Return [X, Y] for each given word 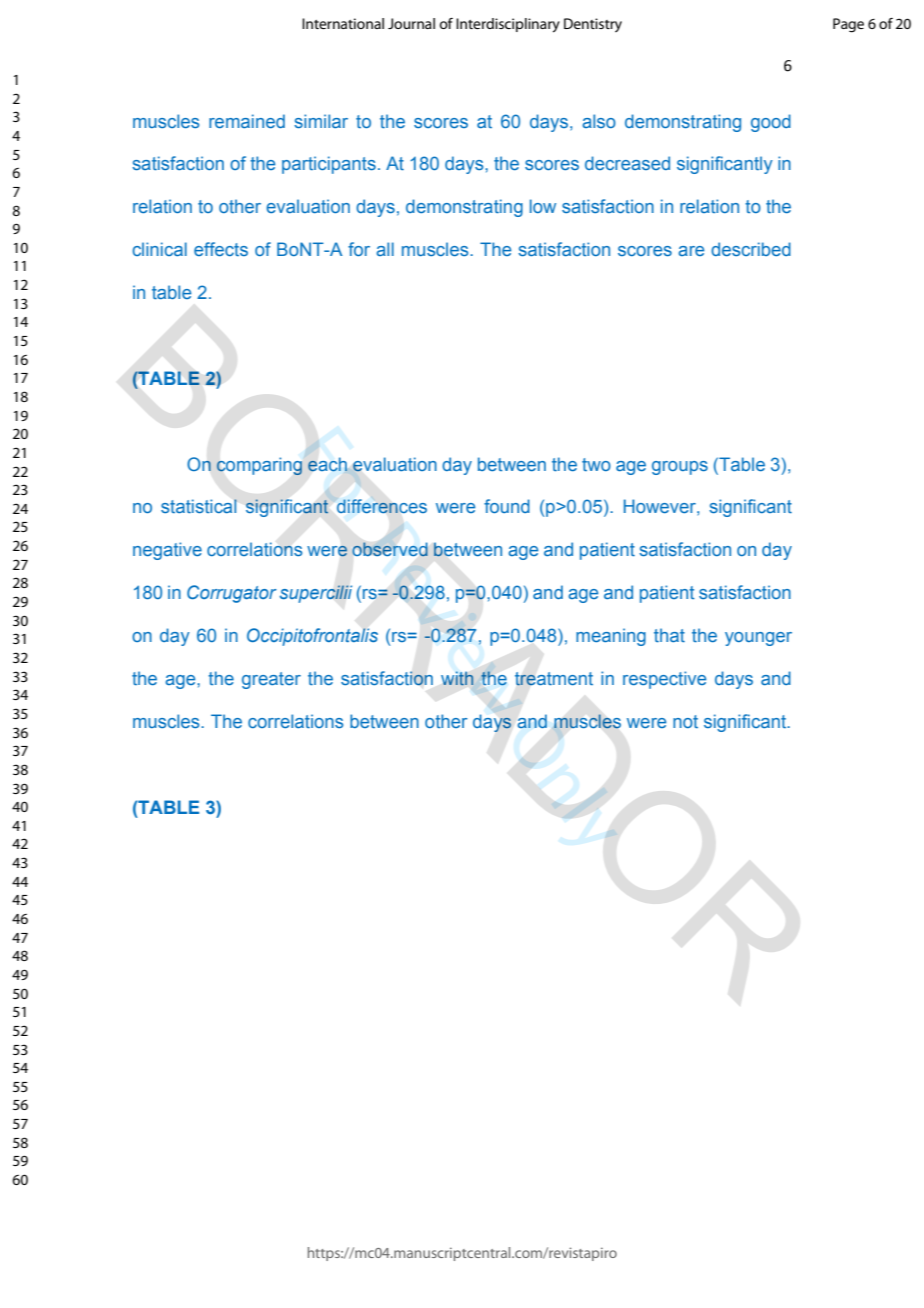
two [596, 464]
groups [680, 468]
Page [848, 25]
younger [758, 639]
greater [271, 680]
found [507, 506]
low [543, 206]
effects [221, 249]
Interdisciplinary [508, 25]
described [751, 249]
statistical [199, 506]
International [343, 23]
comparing [261, 465]
